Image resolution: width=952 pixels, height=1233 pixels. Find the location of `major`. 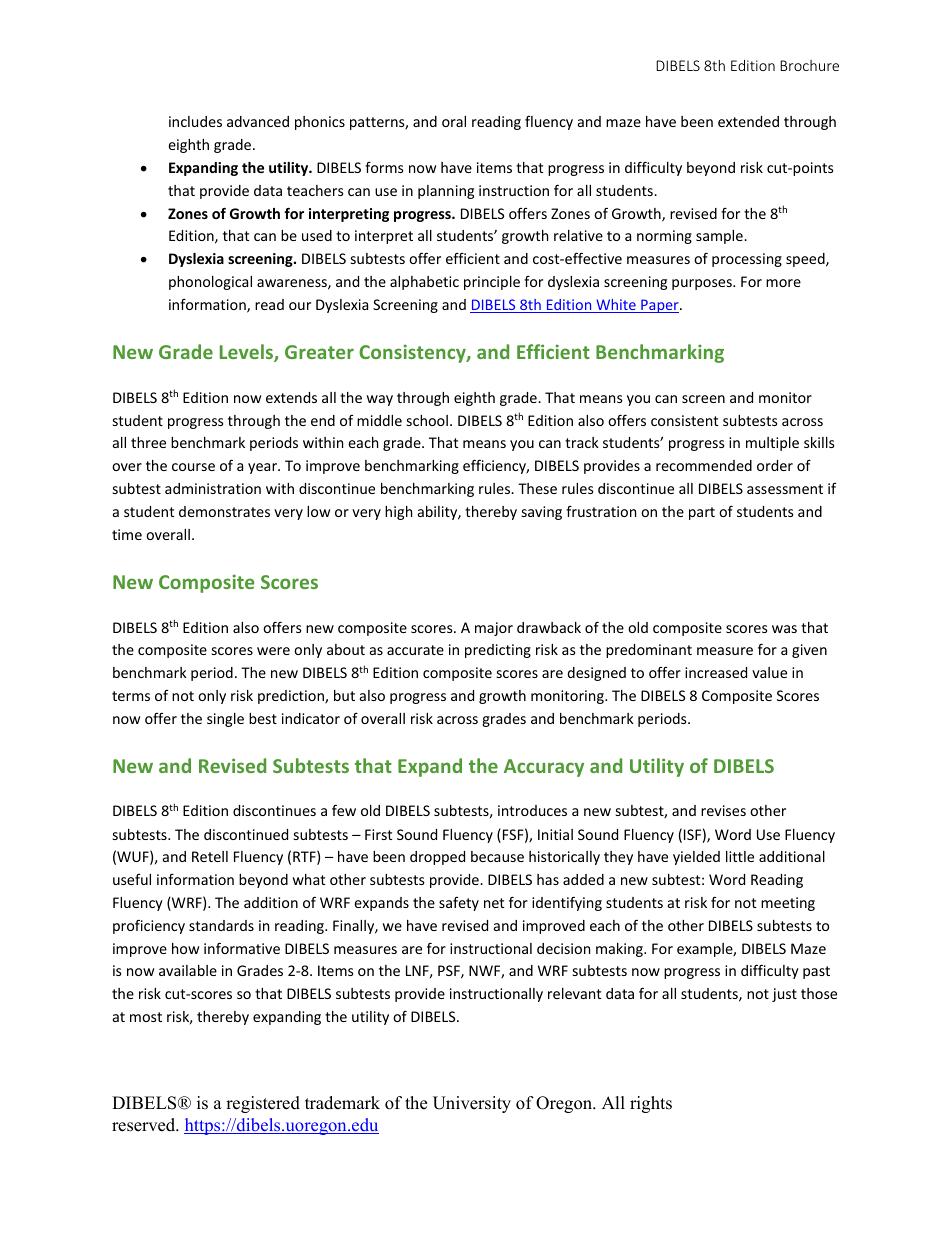

major is located at coordinates (494, 629).
